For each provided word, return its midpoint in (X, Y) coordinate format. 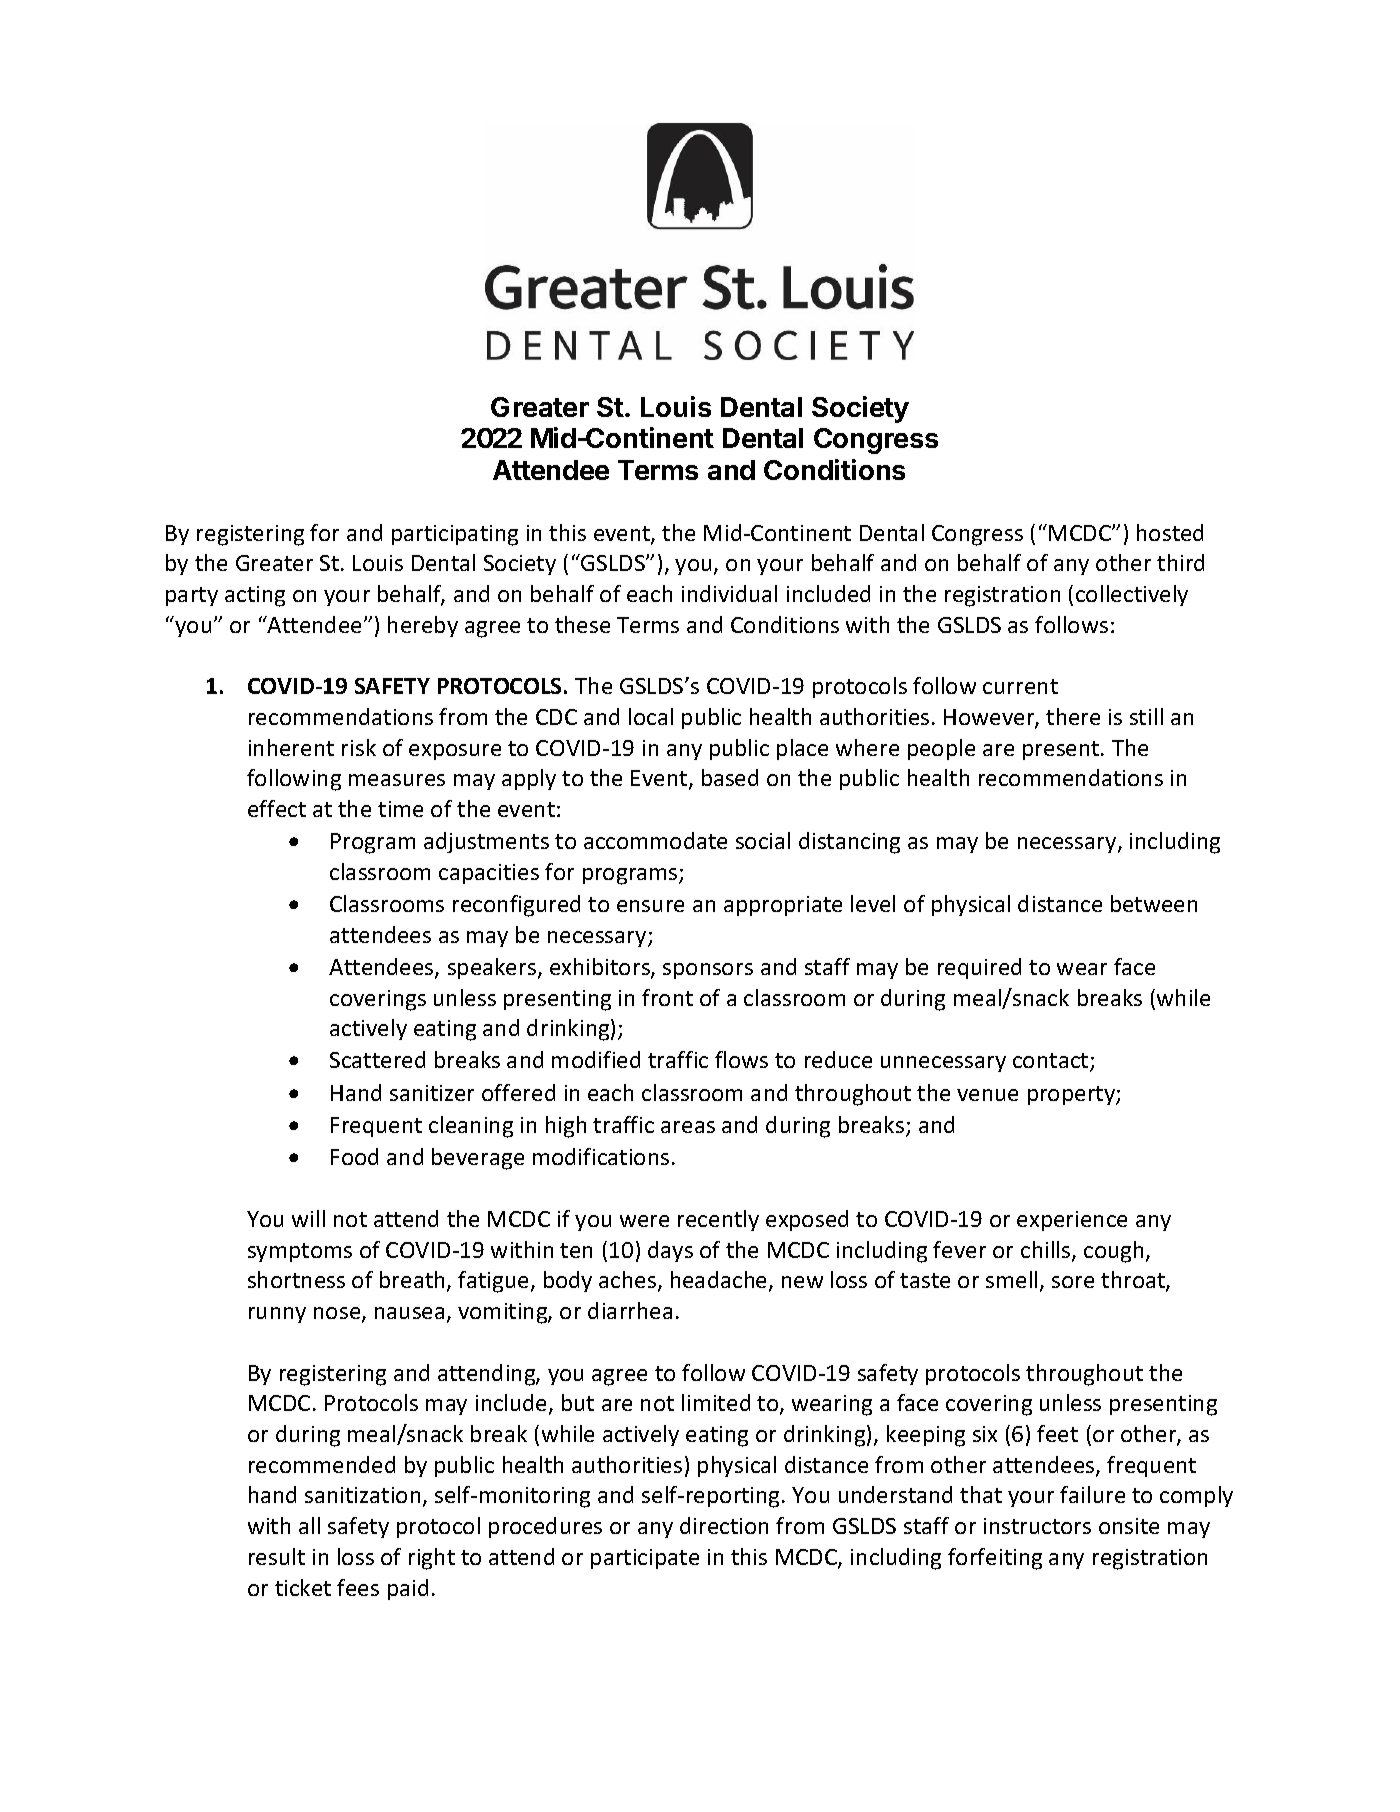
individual (729, 593)
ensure (650, 906)
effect (277, 808)
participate (645, 1559)
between (1154, 903)
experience (1072, 1221)
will (308, 1218)
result (277, 1556)
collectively (1132, 595)
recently (718, 1220)
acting (255, 596)
